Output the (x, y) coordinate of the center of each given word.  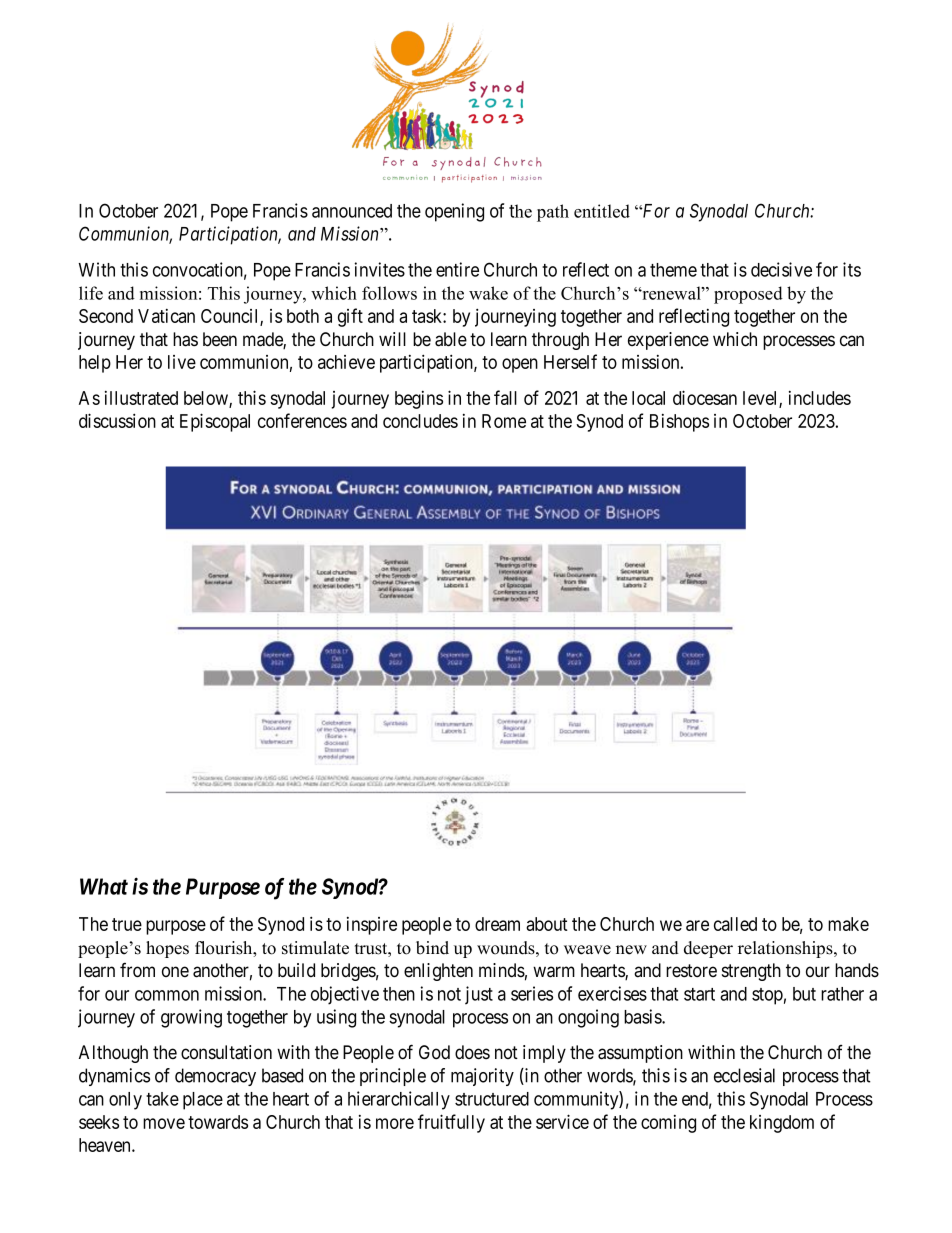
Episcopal (215, 422)
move (164, 1123)
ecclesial (744, 1075)
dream (497, 924)
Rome (504, 421)
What (104, 886)
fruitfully (451, 1123)
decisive (781, 269)
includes (820, 398)
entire (457, 269)
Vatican (166, 316)
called (735, 924)
